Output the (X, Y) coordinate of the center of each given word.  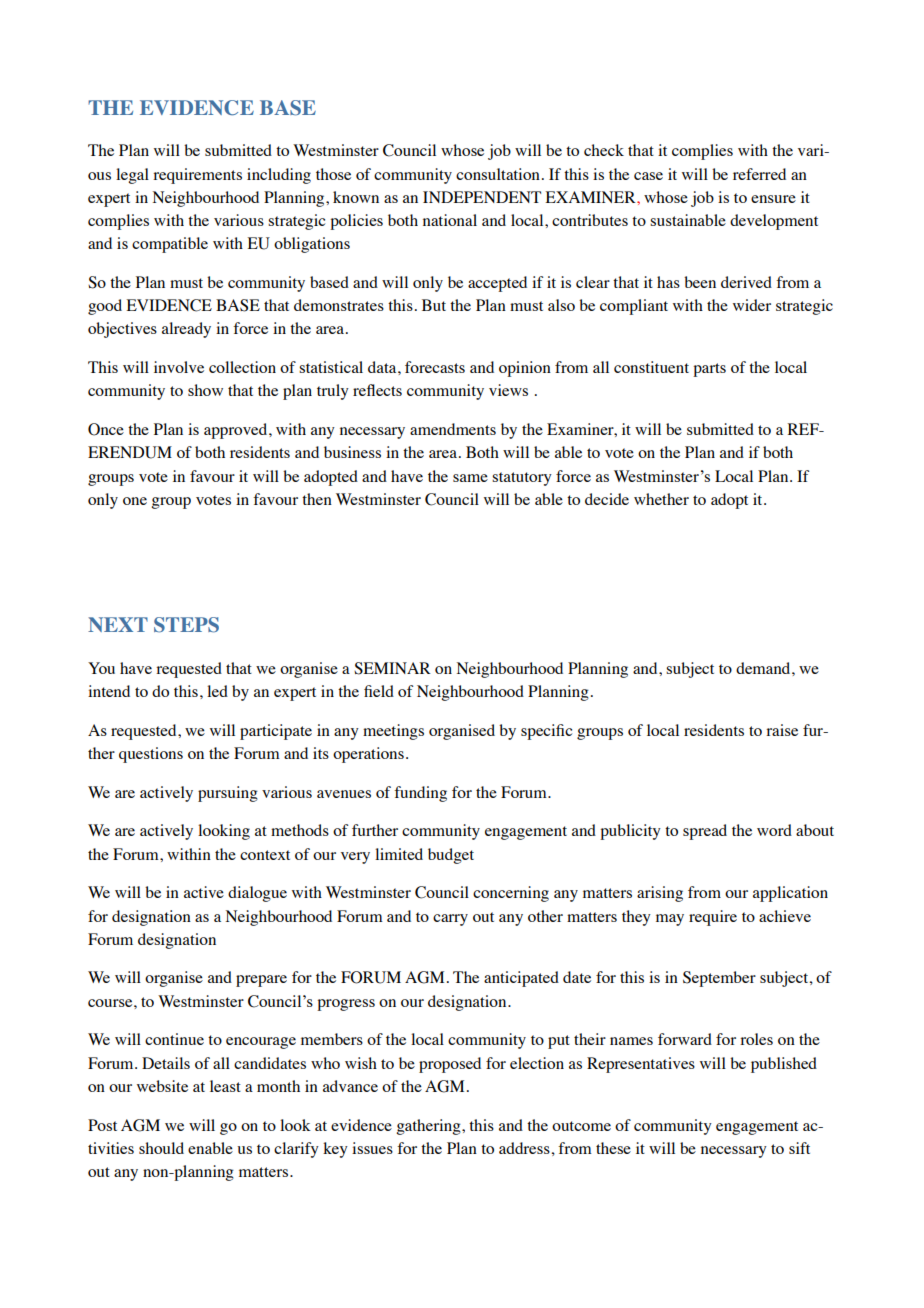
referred (759, 174)
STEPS (186, 625)
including (279, 176)
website (162, 1086)
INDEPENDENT (482, 197)
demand (764, 668)
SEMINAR (392, 668)
